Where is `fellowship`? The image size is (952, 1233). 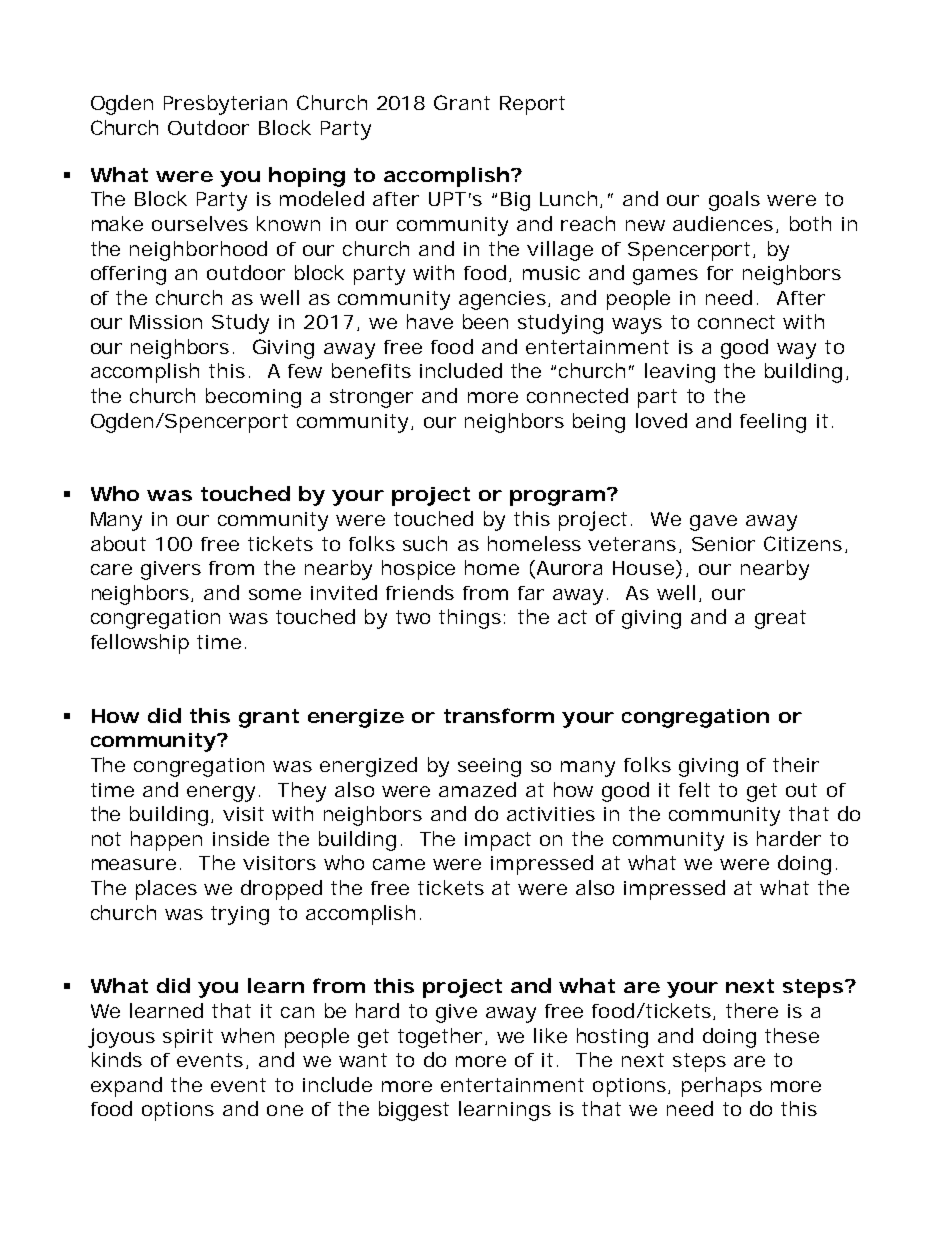
fellowship is located at coordinates (140, 644).
